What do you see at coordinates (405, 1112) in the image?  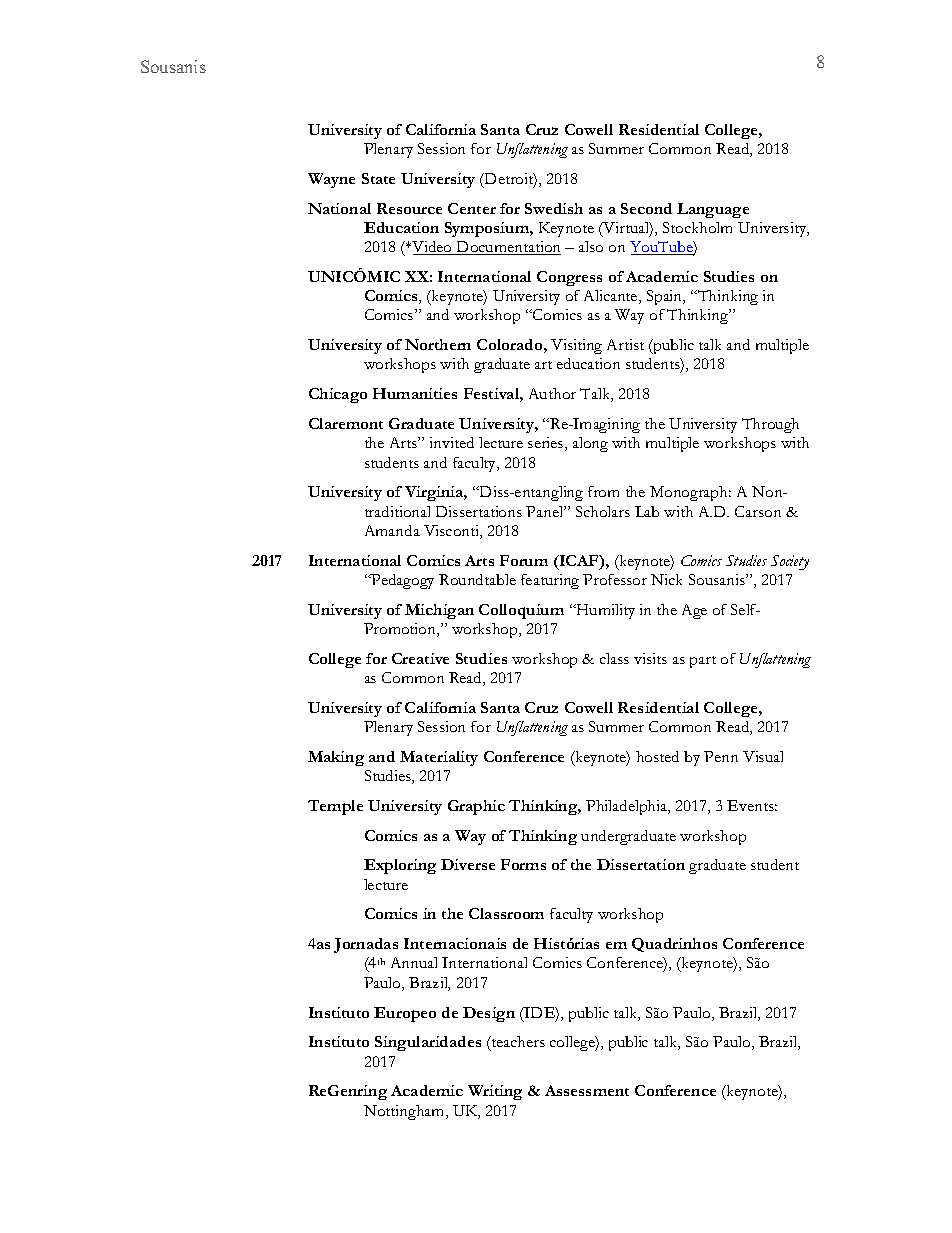 I see `Nottingham` at bounding box center [405, 1112].
